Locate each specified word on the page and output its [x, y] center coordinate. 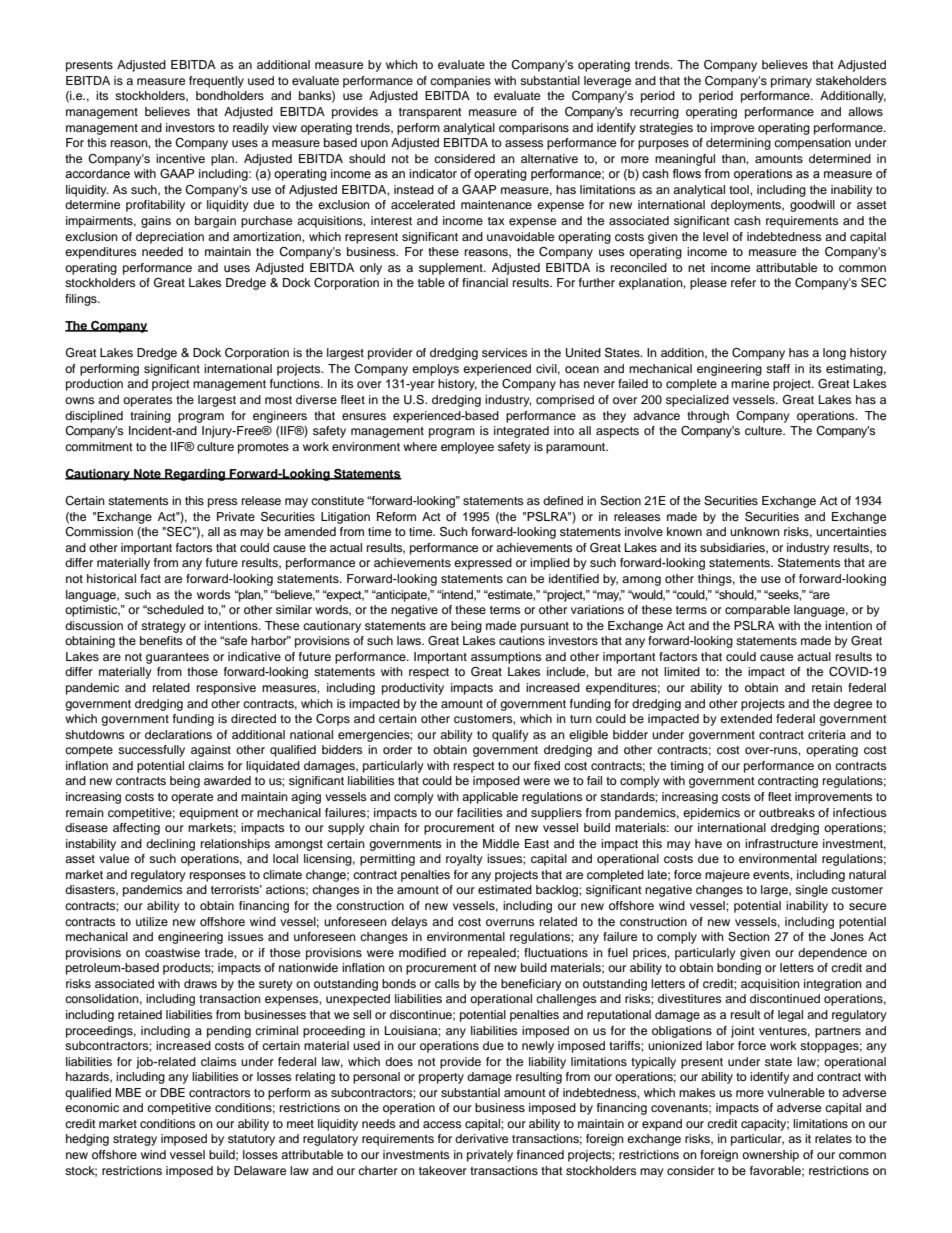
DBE [173, 1092]
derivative [481, 1138]
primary [791, 82]
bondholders [230, 95]
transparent [430, 113]
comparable [757, 611]
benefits [161, 640]
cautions [522, 640]
